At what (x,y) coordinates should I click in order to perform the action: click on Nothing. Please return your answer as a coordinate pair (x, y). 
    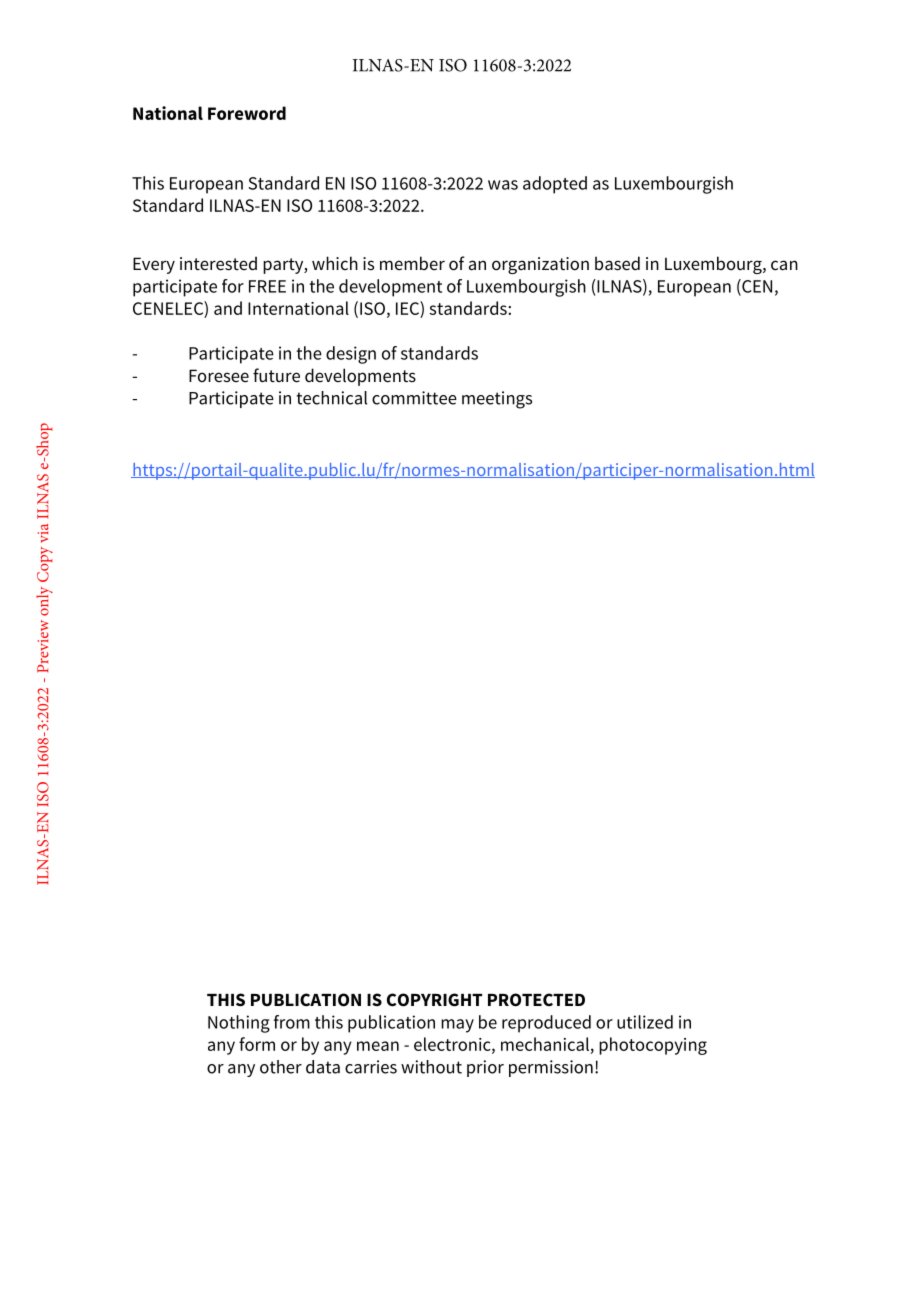
    Looking at the image, I should click on (239, 1024).
